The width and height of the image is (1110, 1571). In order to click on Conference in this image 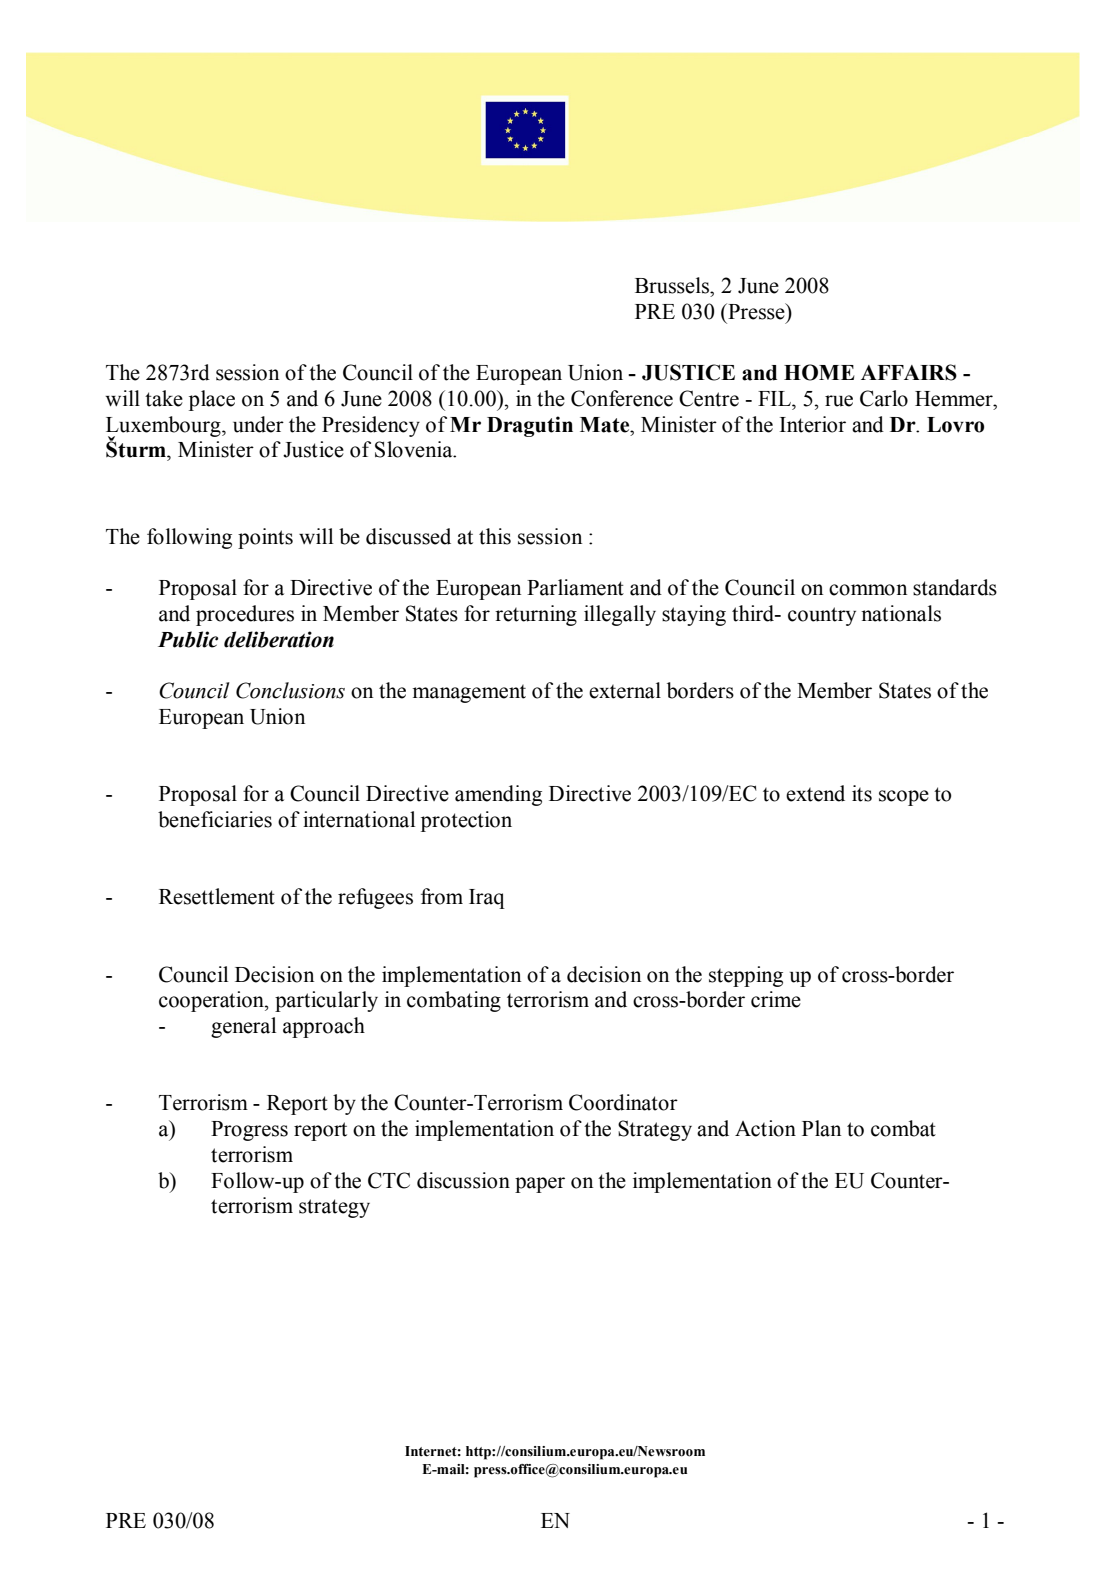, I will do `click(622, 398)`.
